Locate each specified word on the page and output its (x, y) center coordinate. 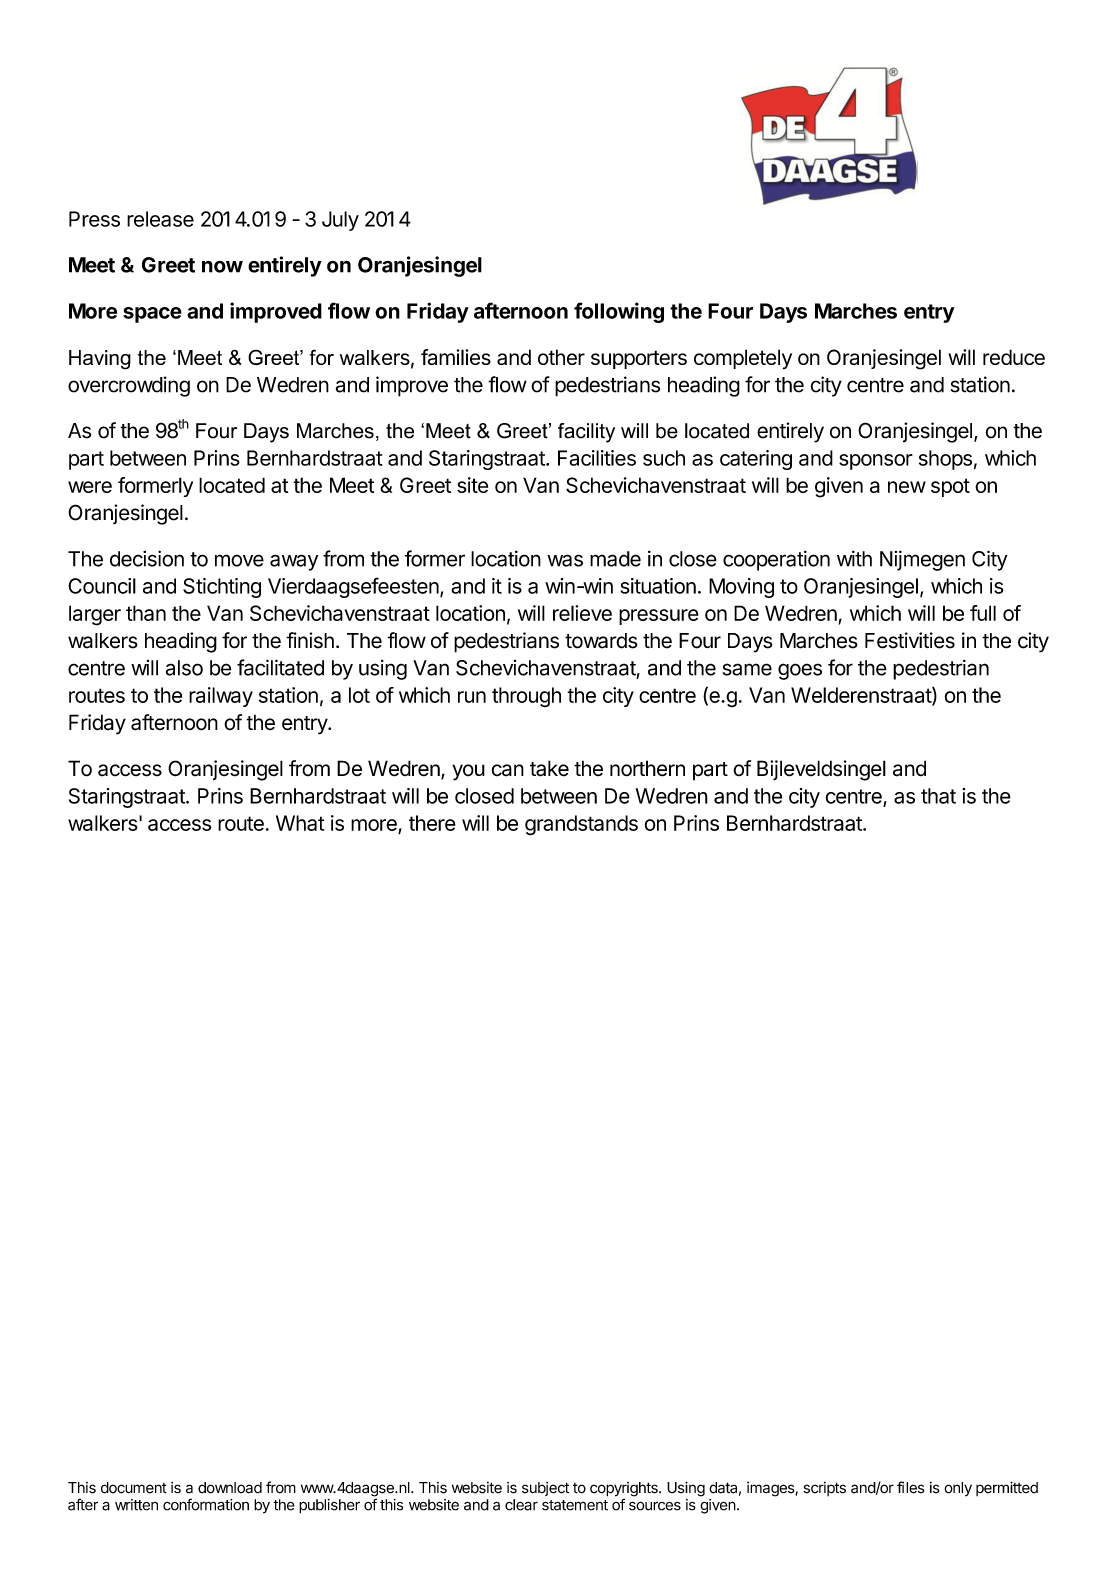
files (910, 1487)
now (222, 267)
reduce (1014, 357)
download (230, 1488)
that (938, 796)
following (619, 312)
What (300, 823)
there (432, 823)
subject (545, 1489)
